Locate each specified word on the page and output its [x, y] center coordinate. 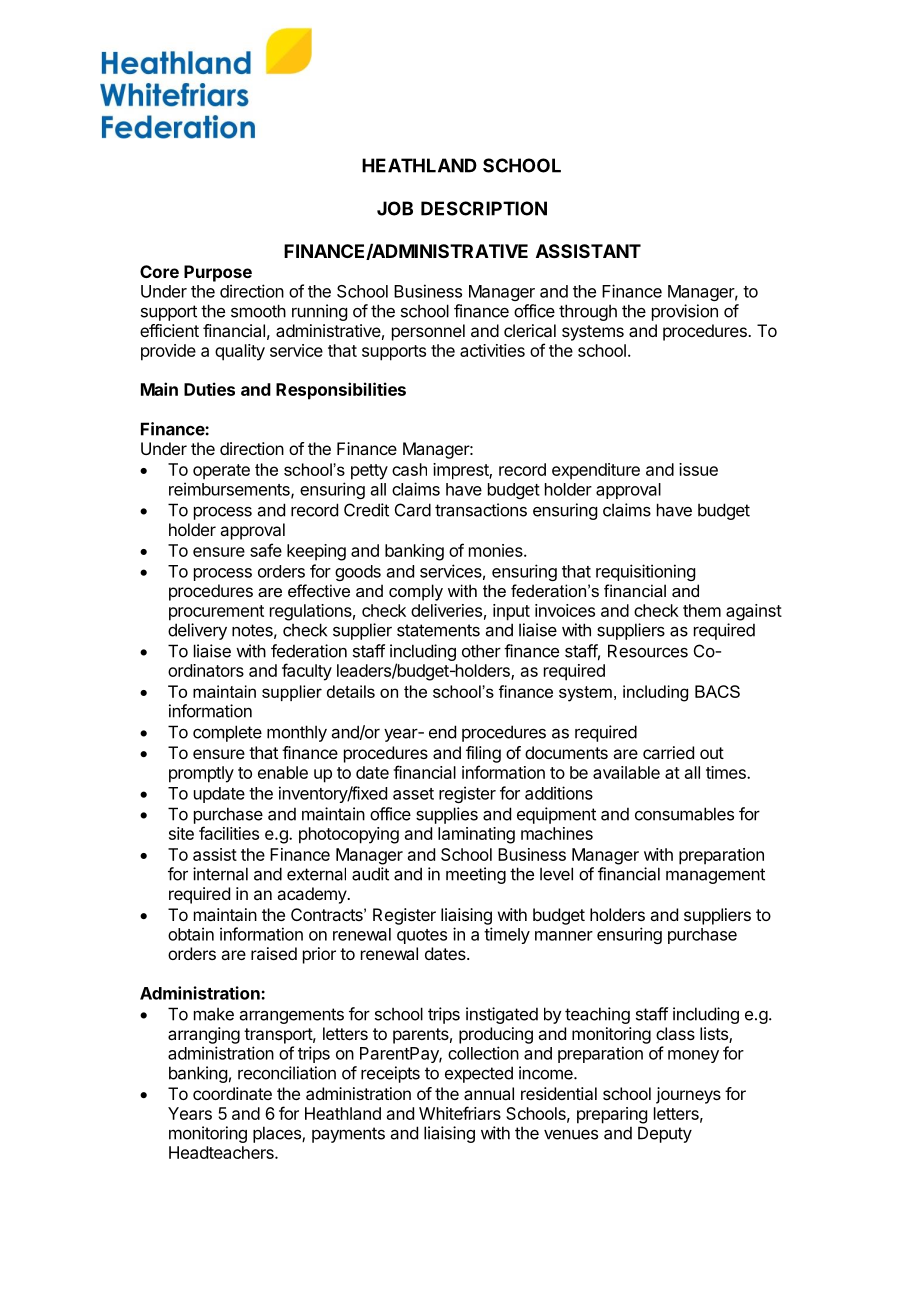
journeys [688, 1095]
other [481, 651]
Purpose [218, 273]
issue [698, 469]
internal [220, 874]
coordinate [232, 1093]
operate [221, 472]
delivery [197, 631]
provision [685, 312]
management [715, 876]
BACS [717, 691]
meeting [476, 875]
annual [489, 1093]
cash [409, 469]
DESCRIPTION [484, 208]
